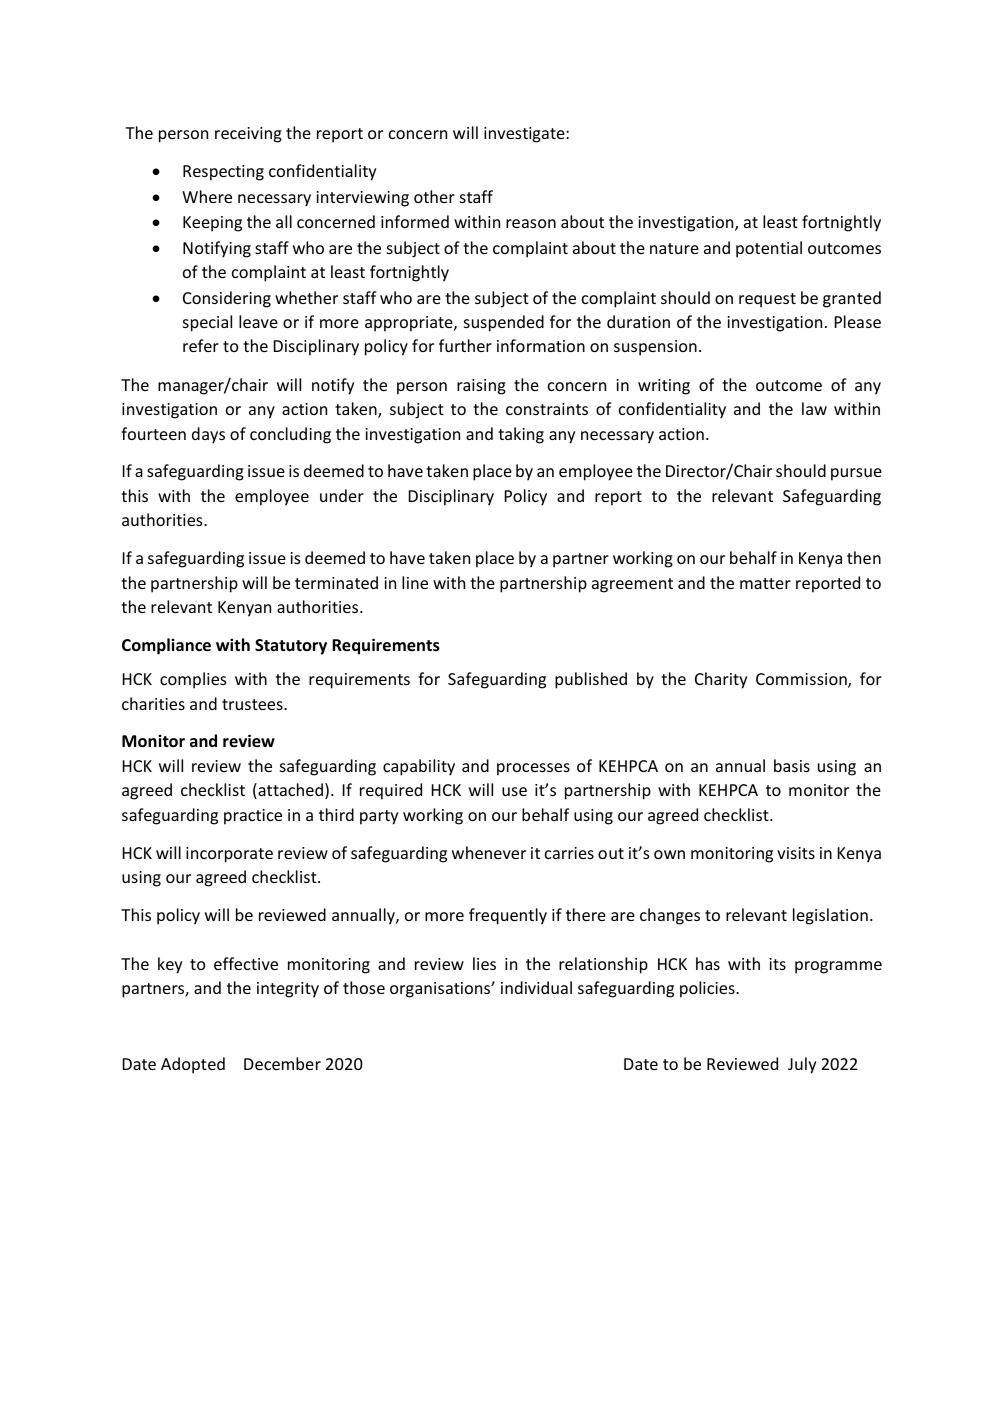 The height and width of the screenshot is (1420, 1004). What do you see at coordinates (223, 173) in the screenshot?
I see `Respecting` at bounding box center [223, 173].
